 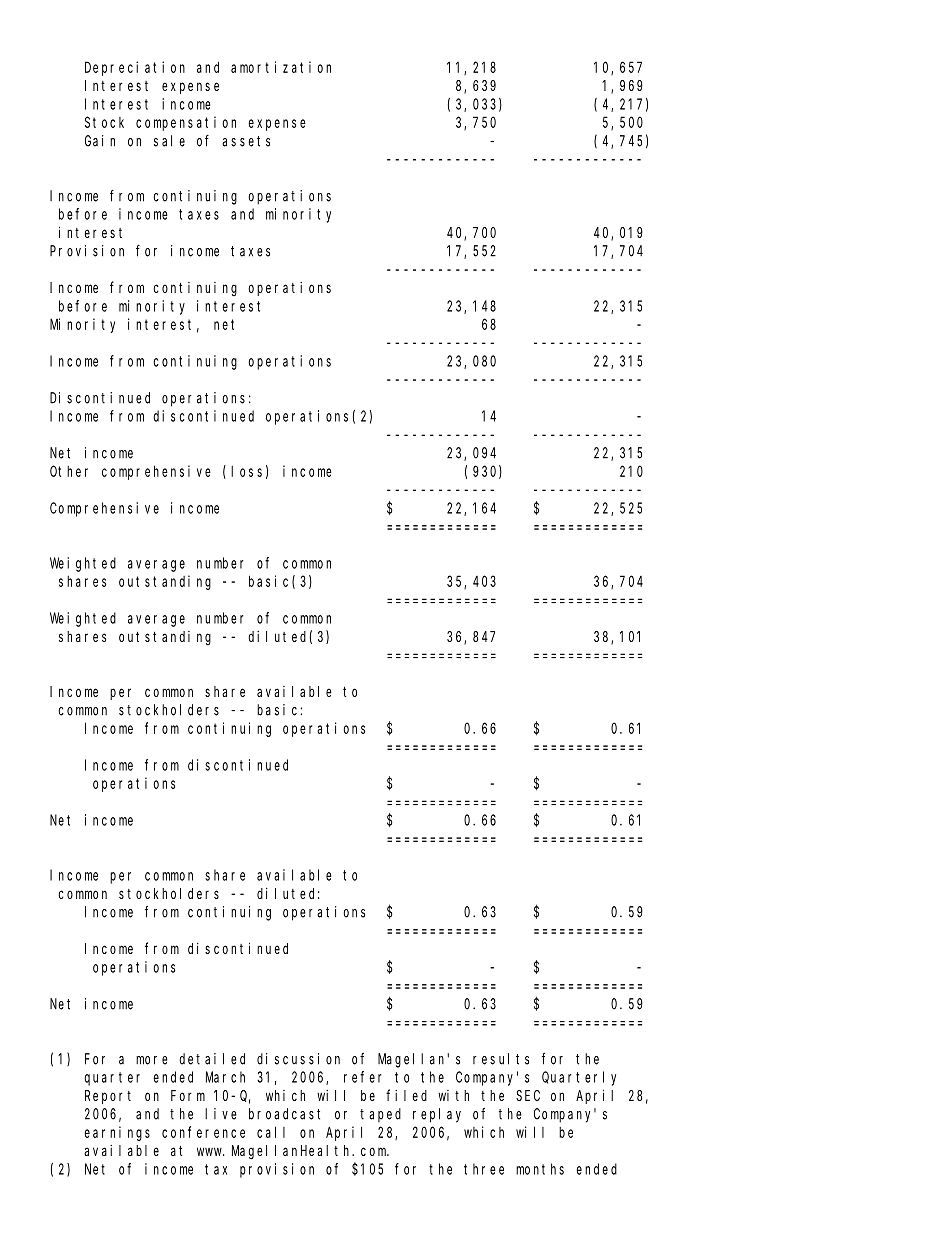 What do you see at coordinates (246, 141) in the page?
I see `assets` at bounding box center [246, 141].
